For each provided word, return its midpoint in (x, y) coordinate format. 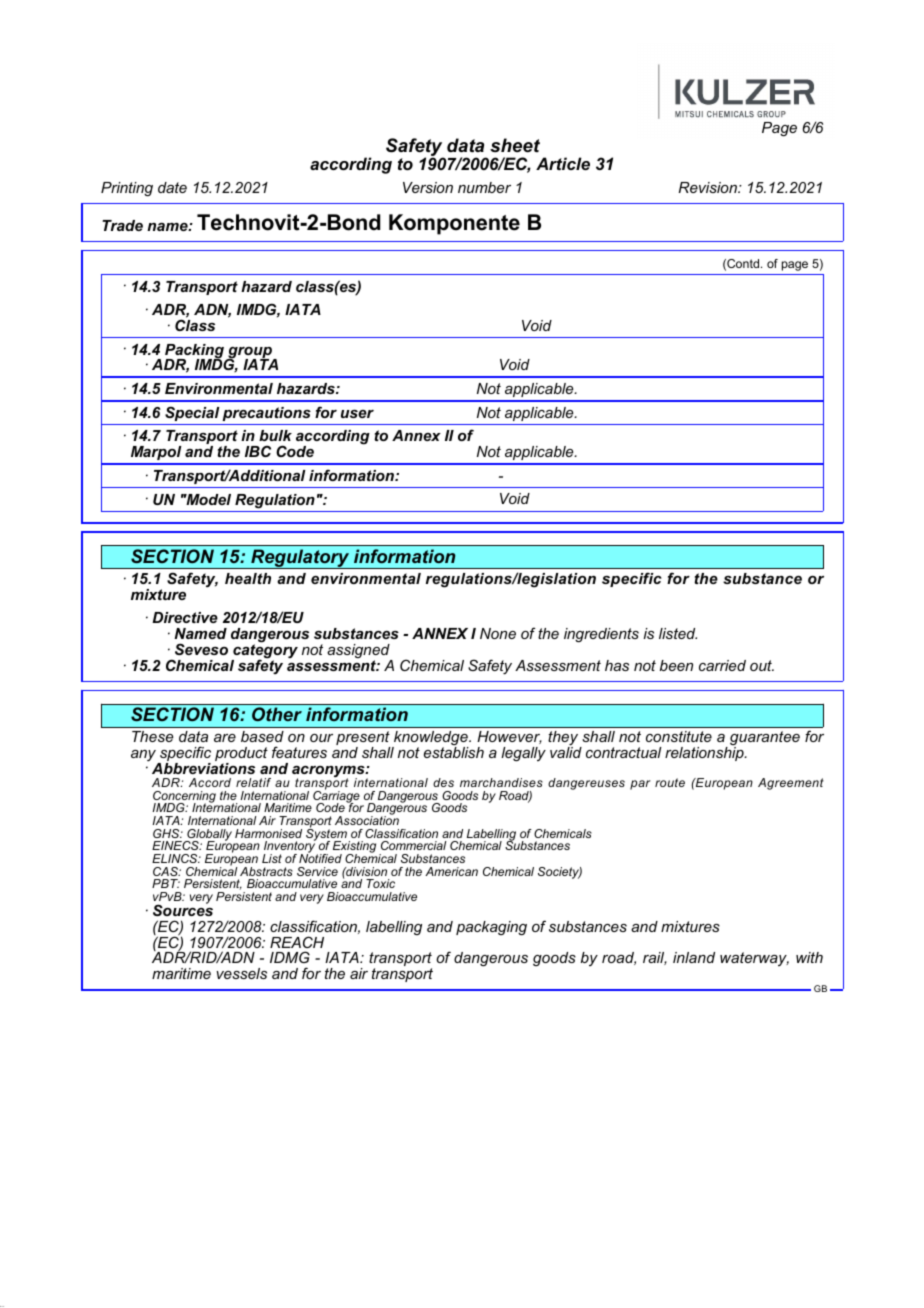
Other (277, 714)
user (357, 414)
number (484, 187)
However (509, 737)
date (172, 187)
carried (722, 665)
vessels (241, 973)
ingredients (601, 635)
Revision (709, 187)
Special (192, 413)
